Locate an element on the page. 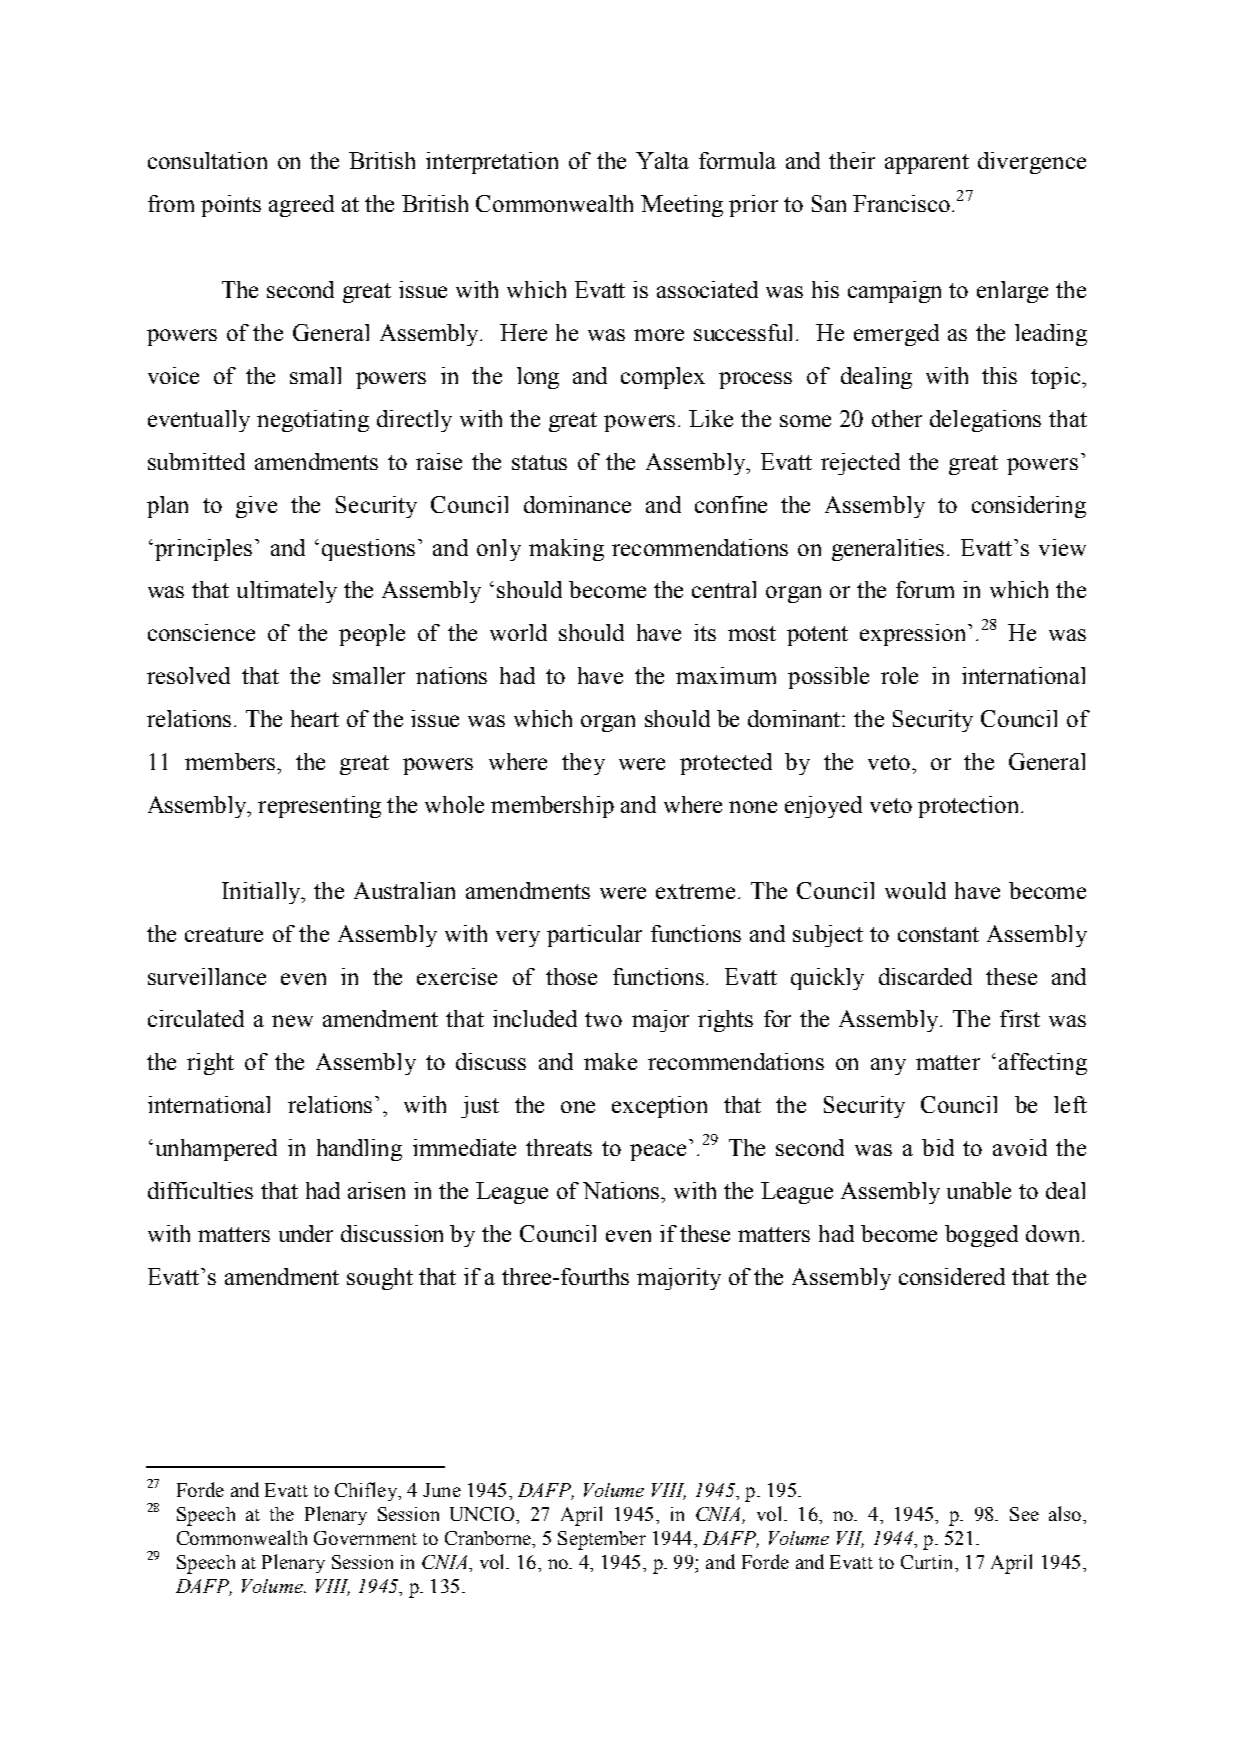 The width and height of the page is (1233, 1745). discarded is located at coordinates (925, 976).
